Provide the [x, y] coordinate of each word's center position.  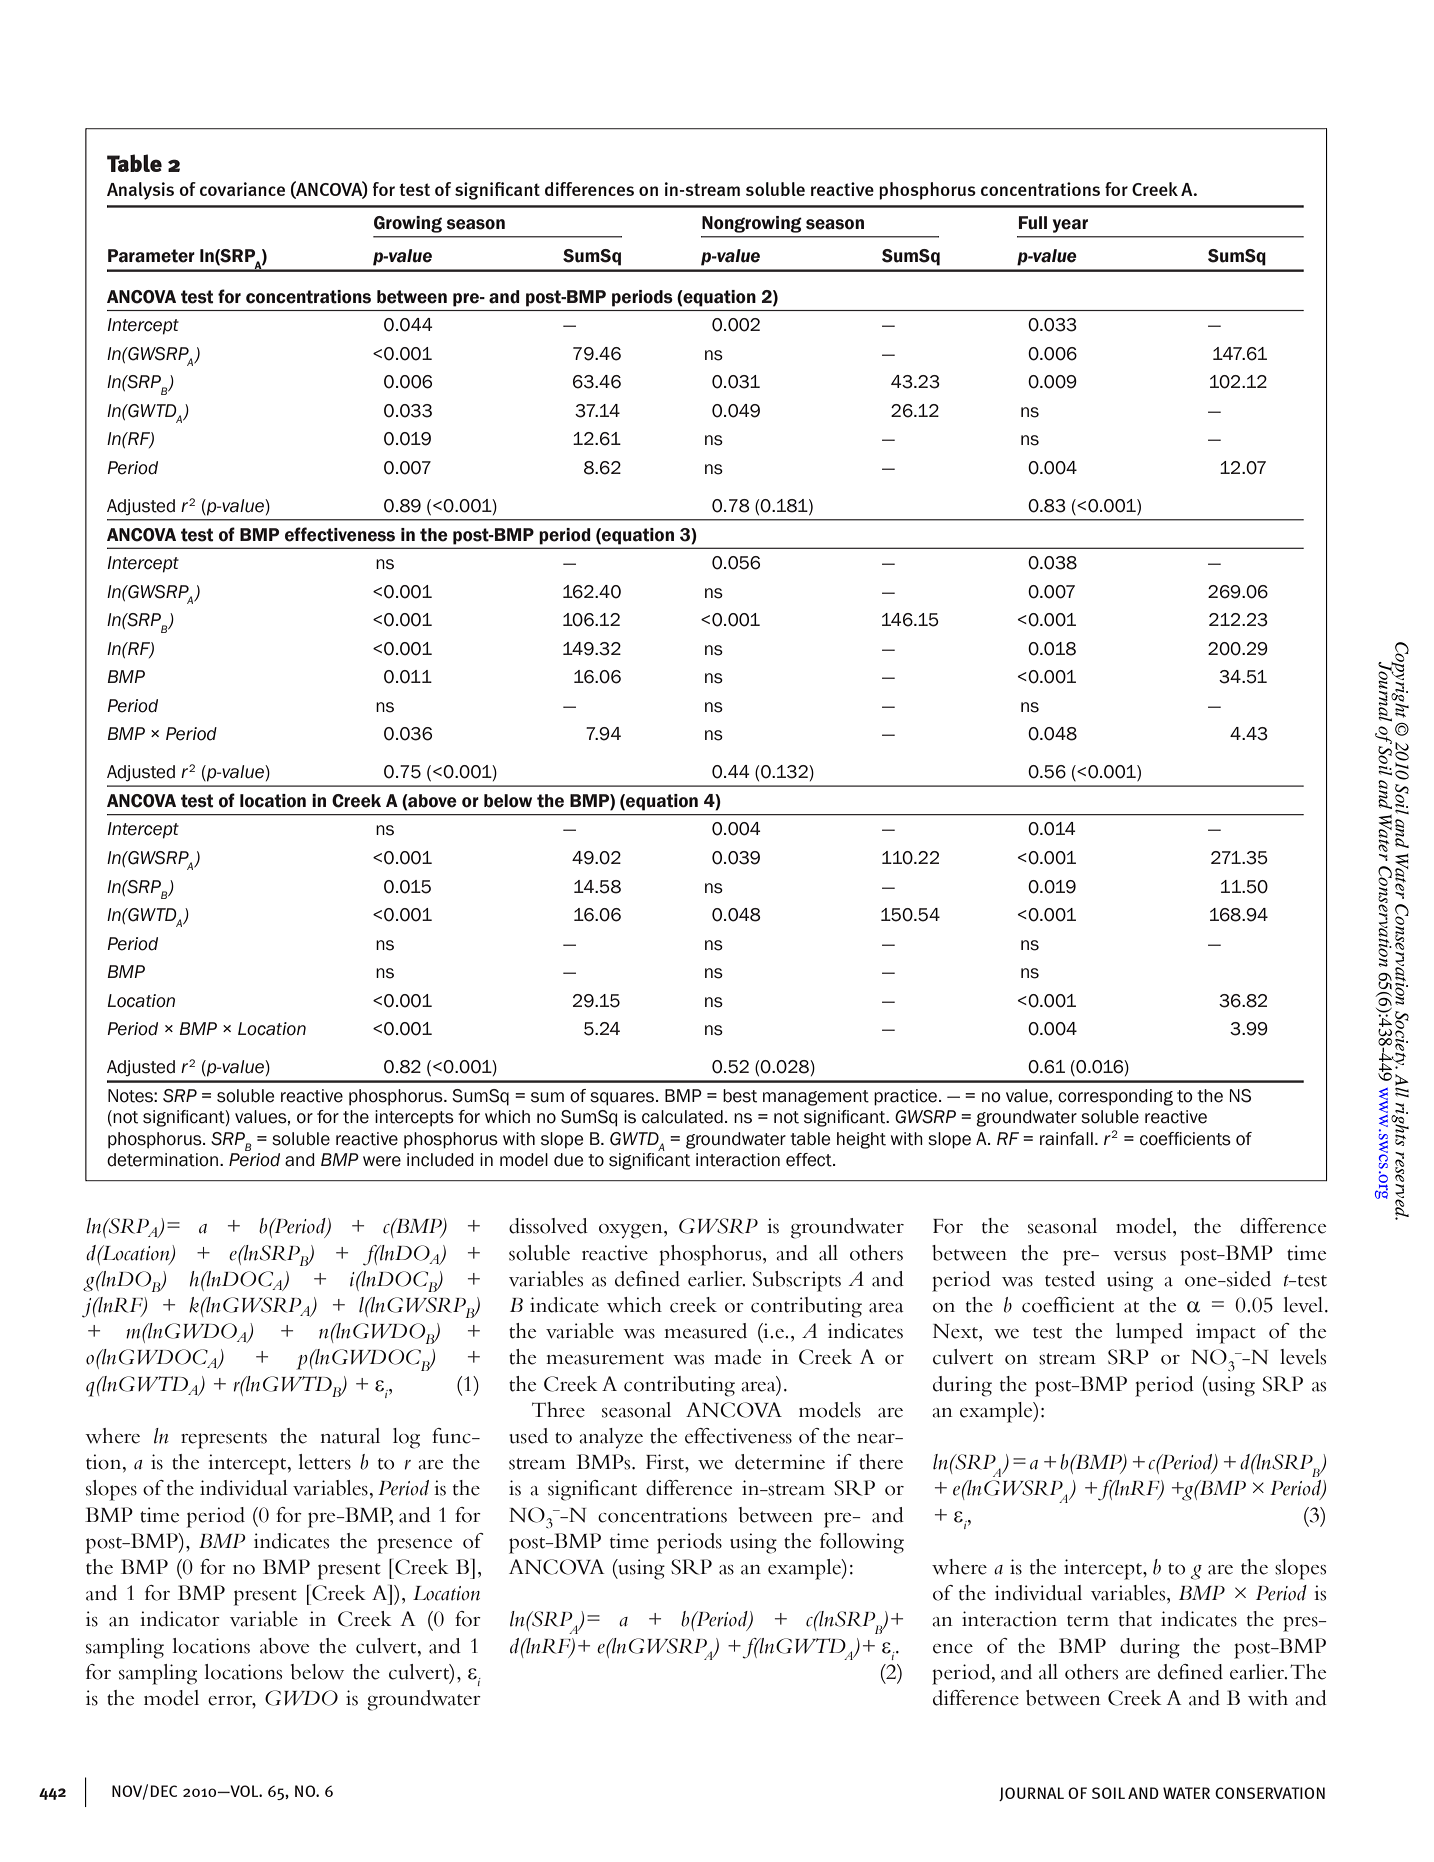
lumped [1149, 1333]
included [440, 1160]
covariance [242, 189]
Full [1033, 223]
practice [907, 1097]
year [1070, 226]
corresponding [1115, 1097]
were [382, 1161]
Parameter [151, 256]
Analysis [140, 191]
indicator [180, 1619]
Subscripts [797, 1281]
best [740, 1096]
